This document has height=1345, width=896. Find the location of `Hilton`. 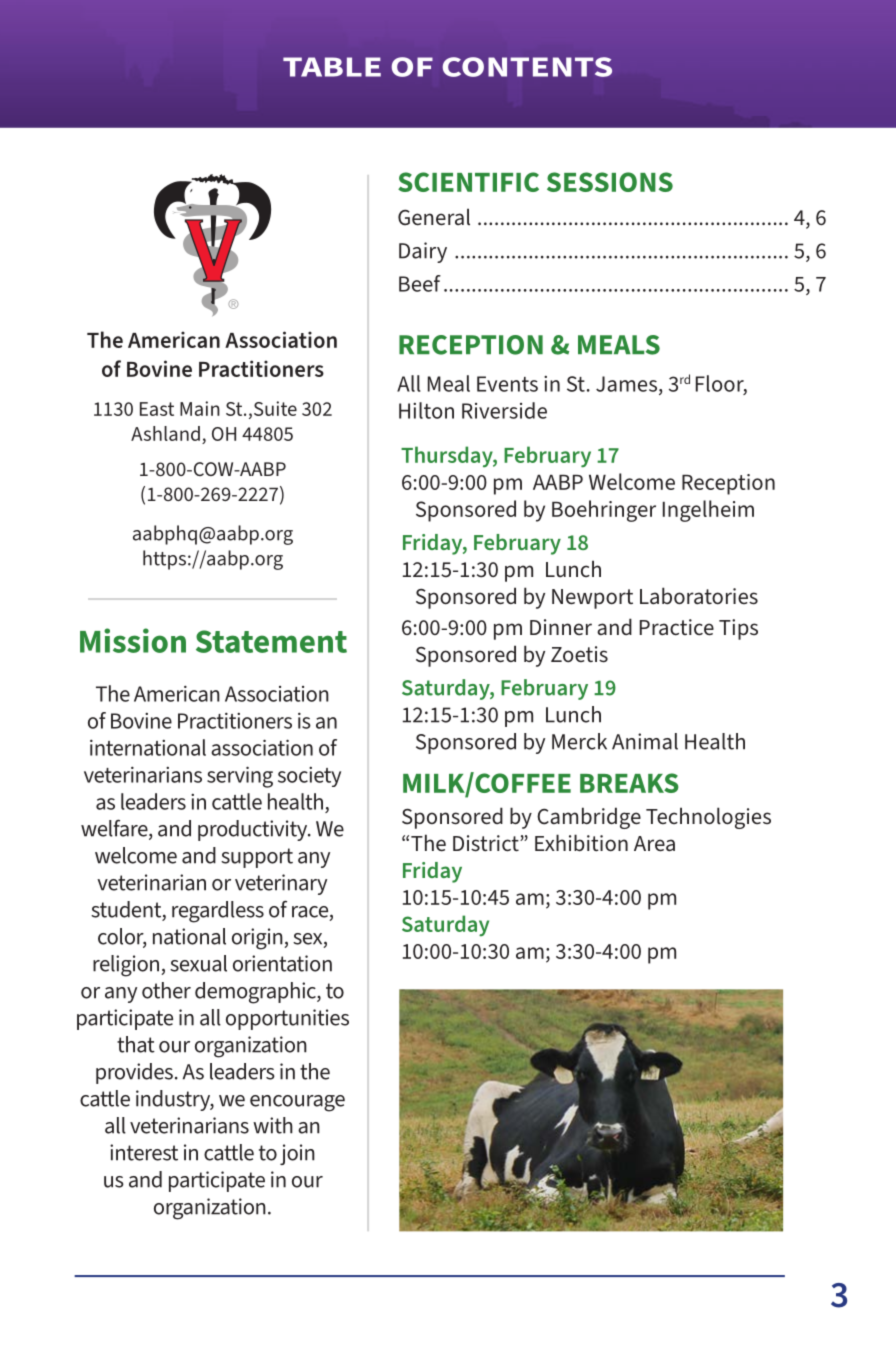

Hilton is located at coordinates (426, 410).
